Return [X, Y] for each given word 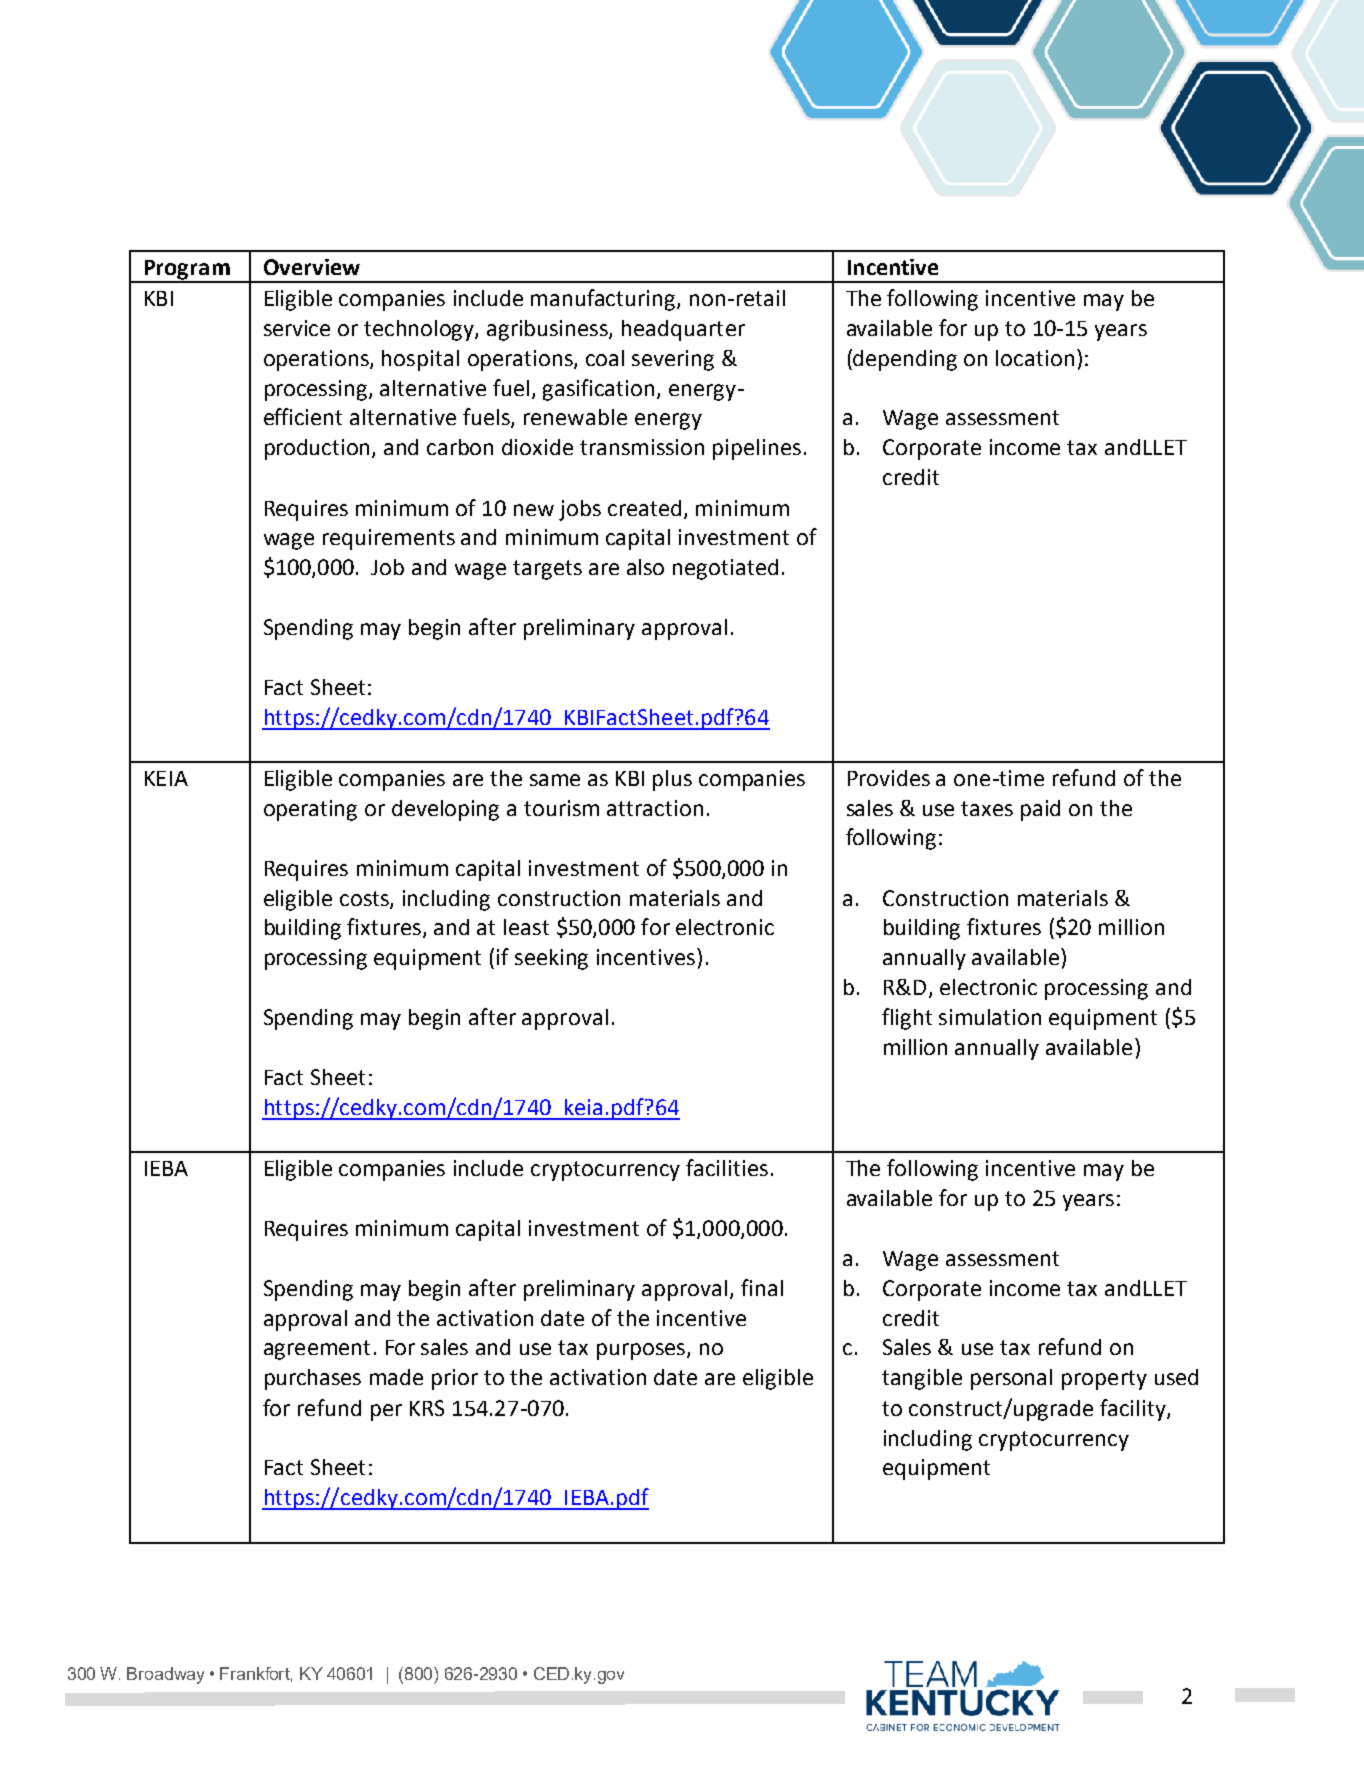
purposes [642, 1351]
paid [1040, 810]
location [1035, 358]
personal [1011, 1379]
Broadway [165, 1675]
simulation [990, 1017]
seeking [551, 959]
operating [310, 810]
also [645, 567]
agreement [317, 1350]
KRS [427, 1408]
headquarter [683, 330]
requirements [389, 539]
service [297, 328]
